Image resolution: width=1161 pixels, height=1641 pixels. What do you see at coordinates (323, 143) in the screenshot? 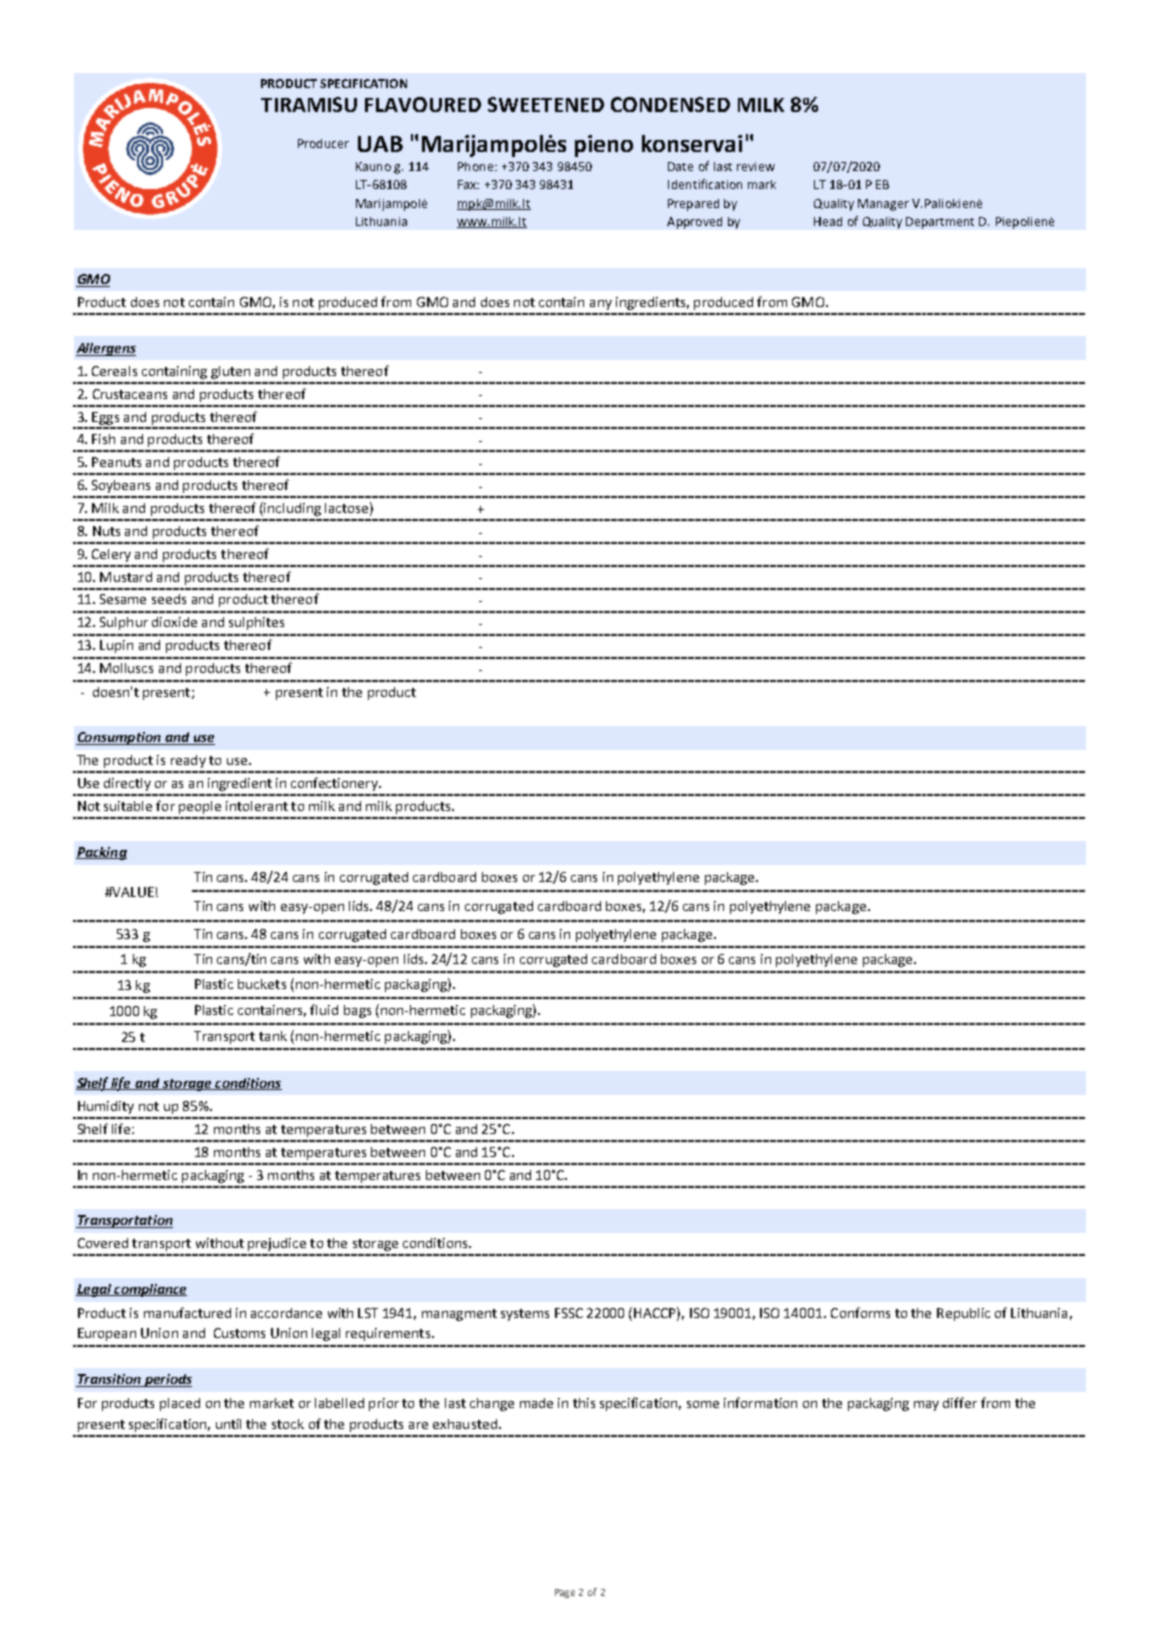
I see `Producer` at bounding box center [323, 143].
